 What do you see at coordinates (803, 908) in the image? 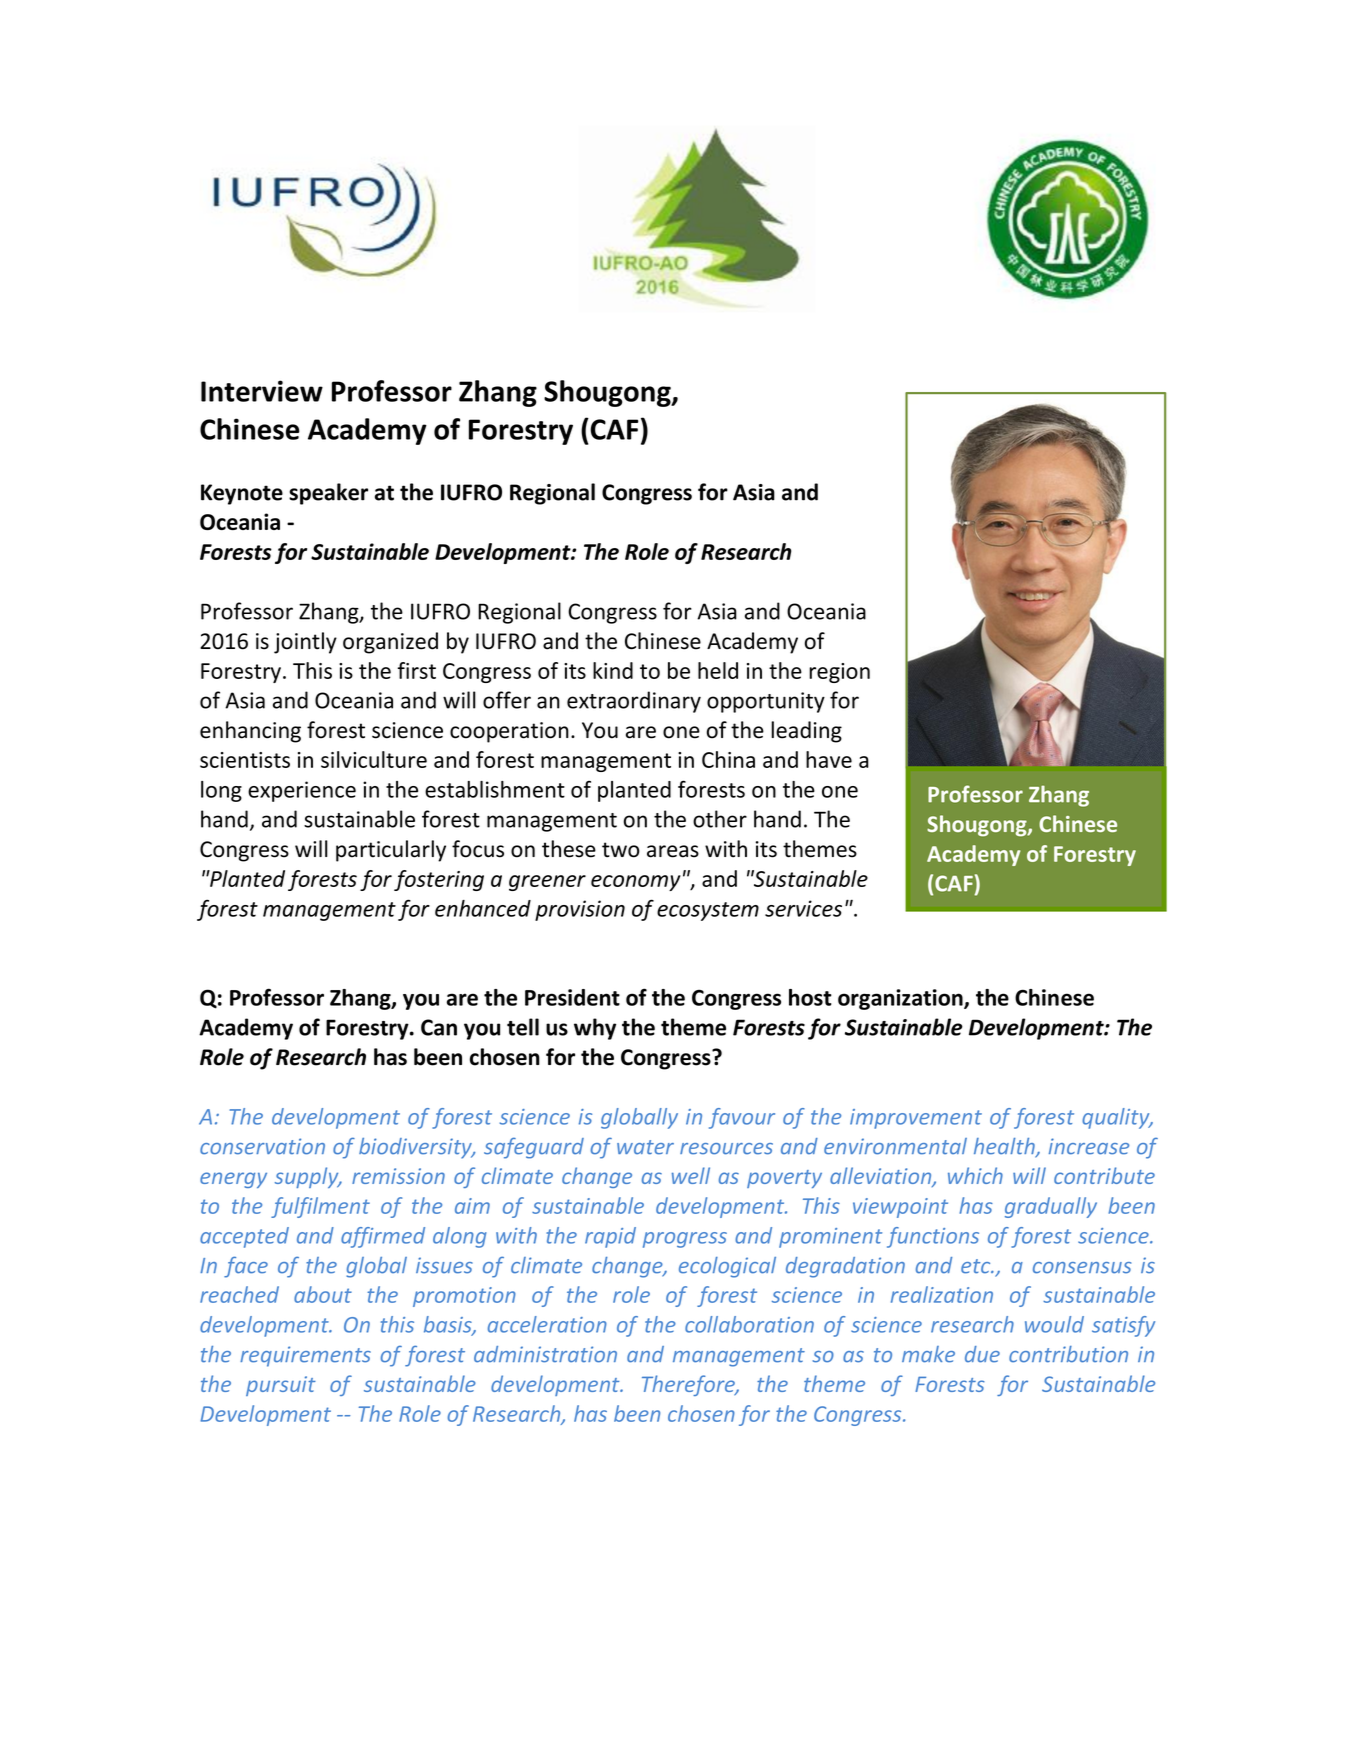
I see `services` at bounding box center [803, 908].
